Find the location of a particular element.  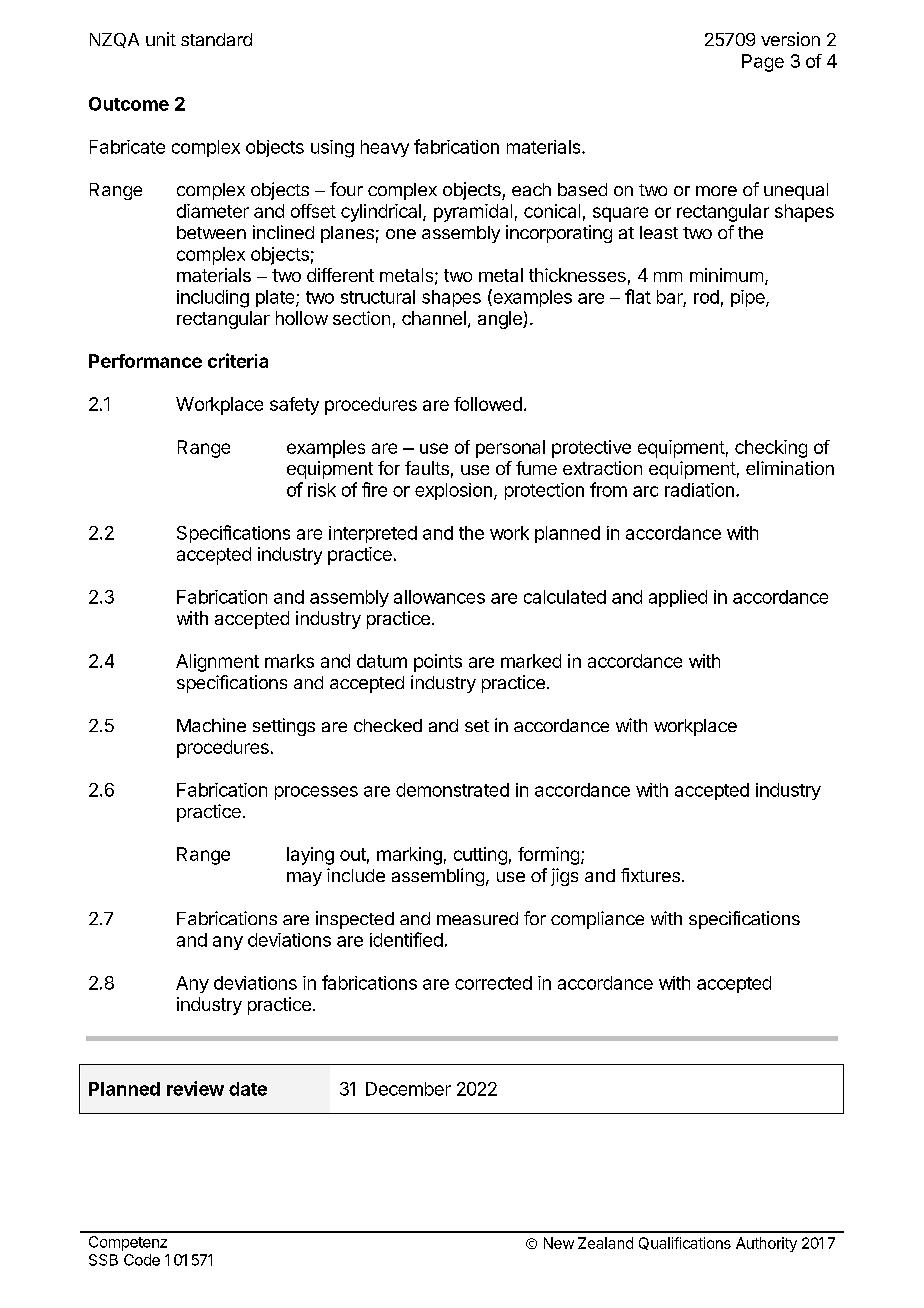

heavy is located at coordinates (385, 148).
